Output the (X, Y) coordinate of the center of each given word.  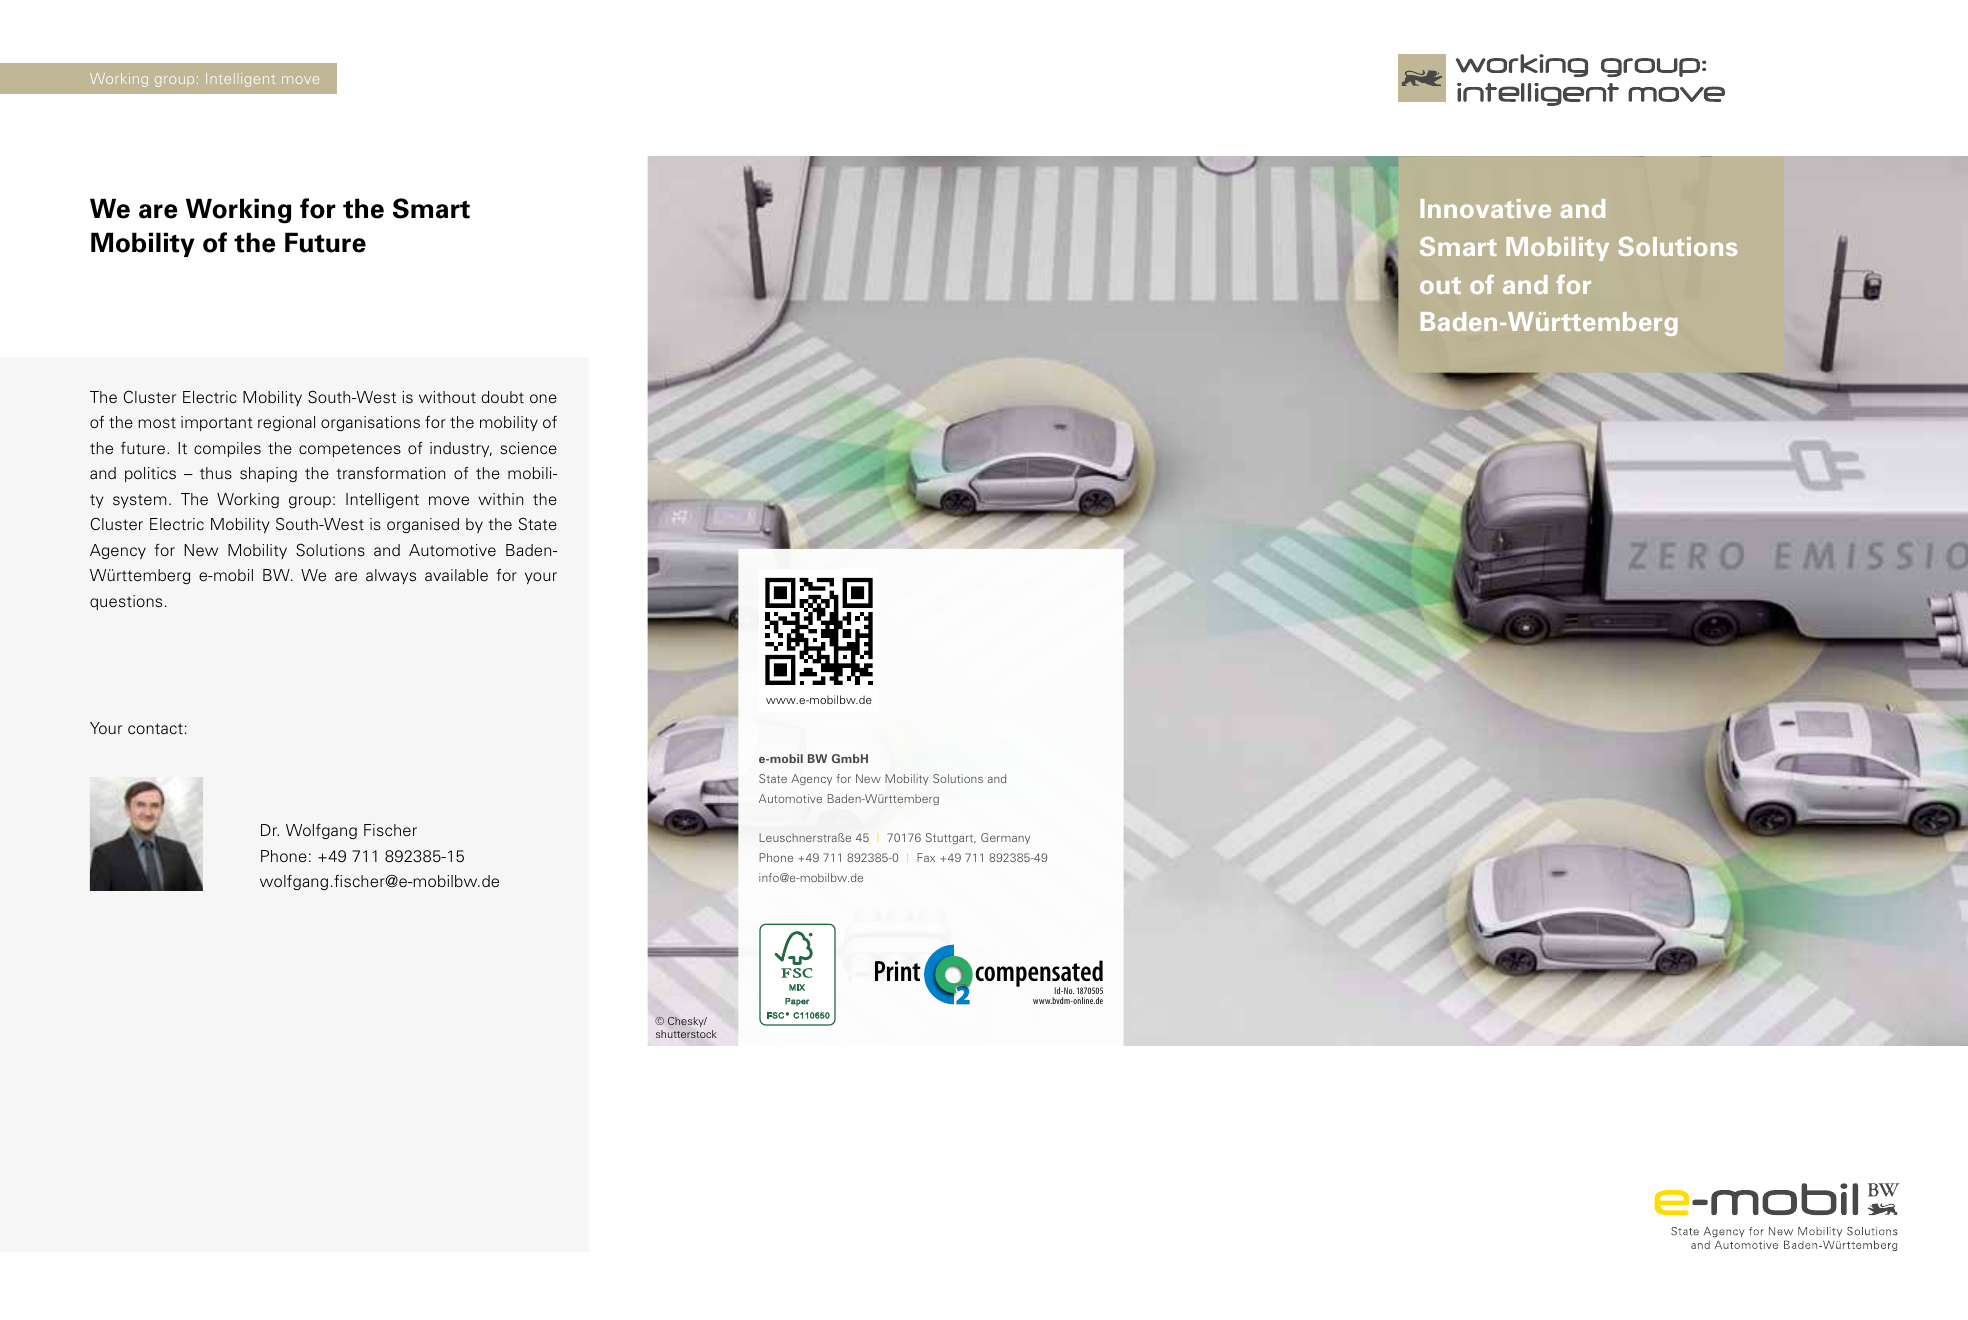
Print (898, 971)
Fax (926, 857)
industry (461, 449)
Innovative (1486, 208)
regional (286, 423)
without (447, 397)
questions (126, 602)
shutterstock (686, 1034)
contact (155, 729)
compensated (1039, 975)
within (501, 499)
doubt (502, 397)
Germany (1005, 838)
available (456, 575)
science (528, 448)
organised (423, 525)
